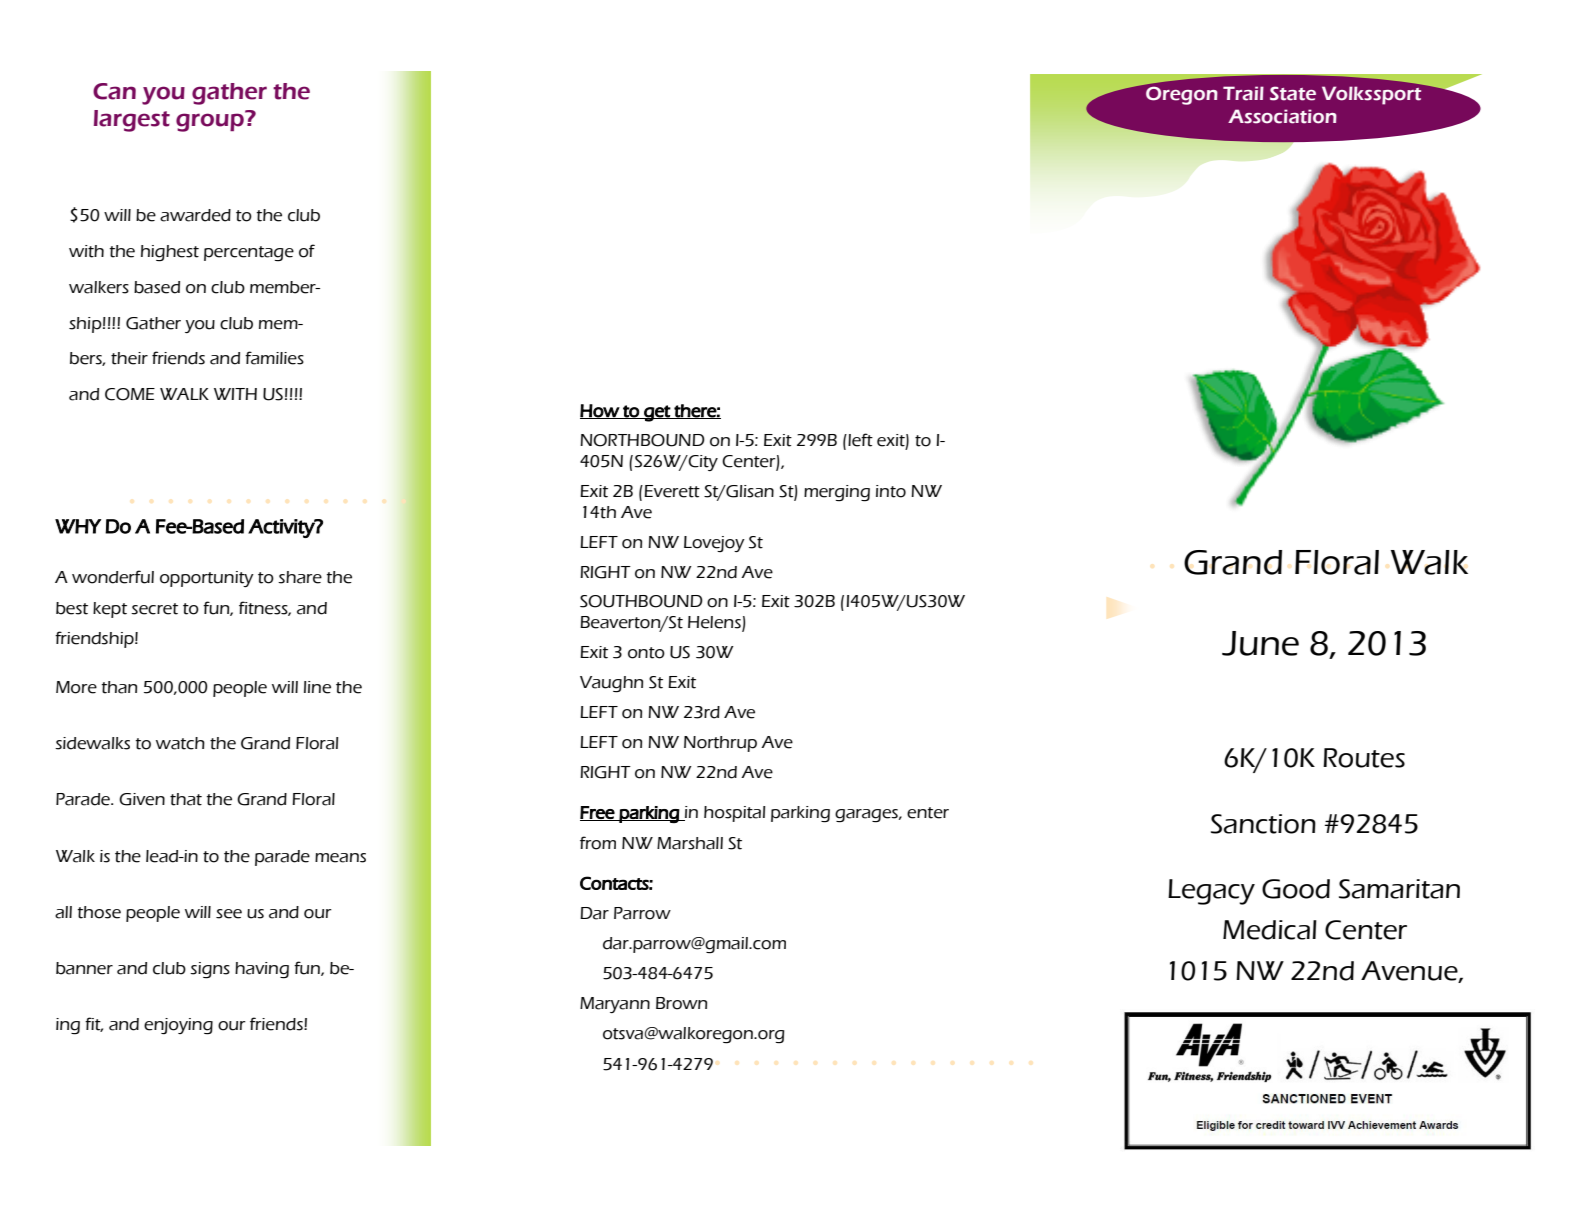 This screenshot has width=1575, height=1217. I want to click on into, so click(891, 491).
